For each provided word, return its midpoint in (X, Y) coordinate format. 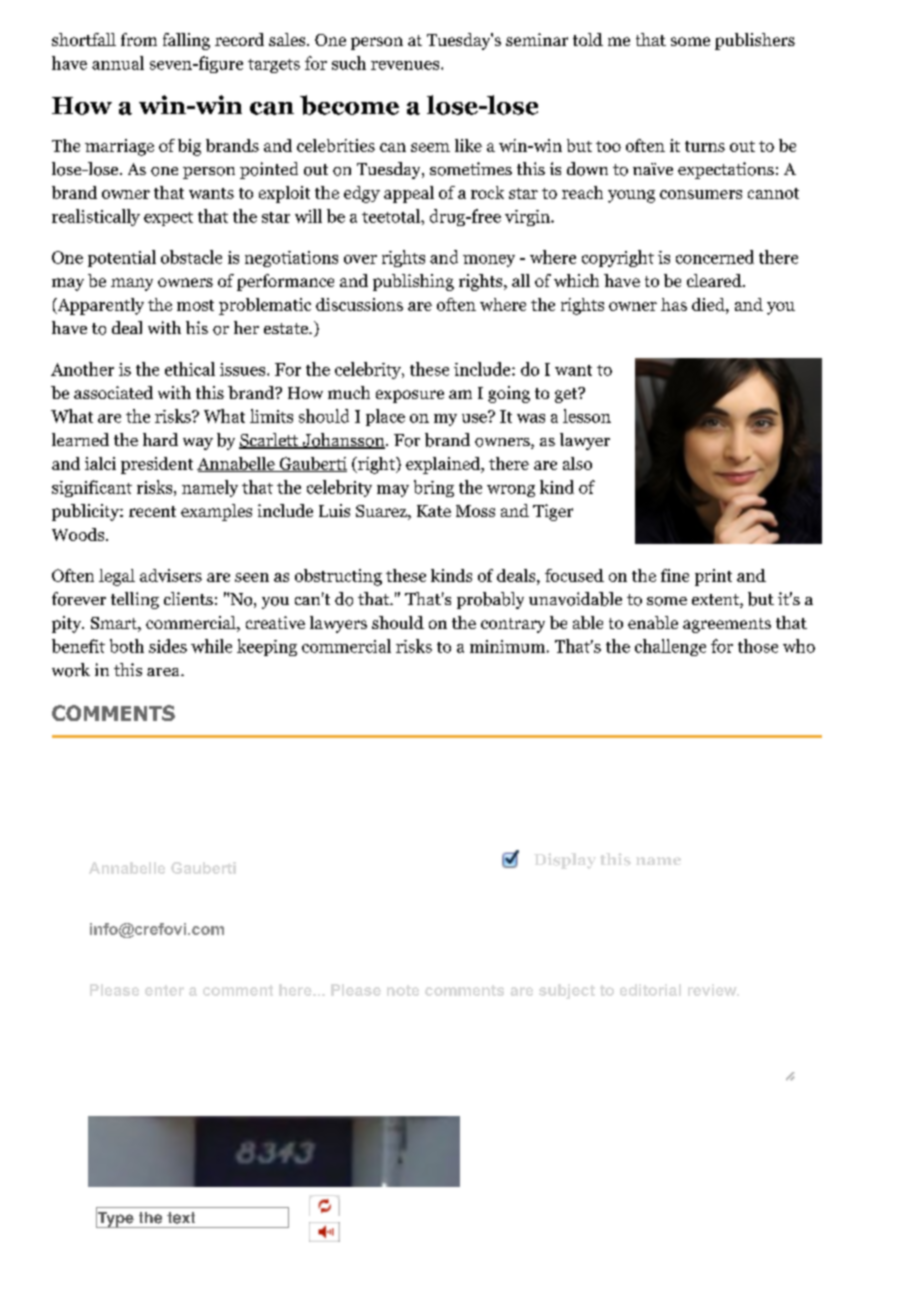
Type (116, 1218)
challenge (670, 647)
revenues (405, 65)
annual (118, 63)
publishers (755, 41)
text (181, 1218)
